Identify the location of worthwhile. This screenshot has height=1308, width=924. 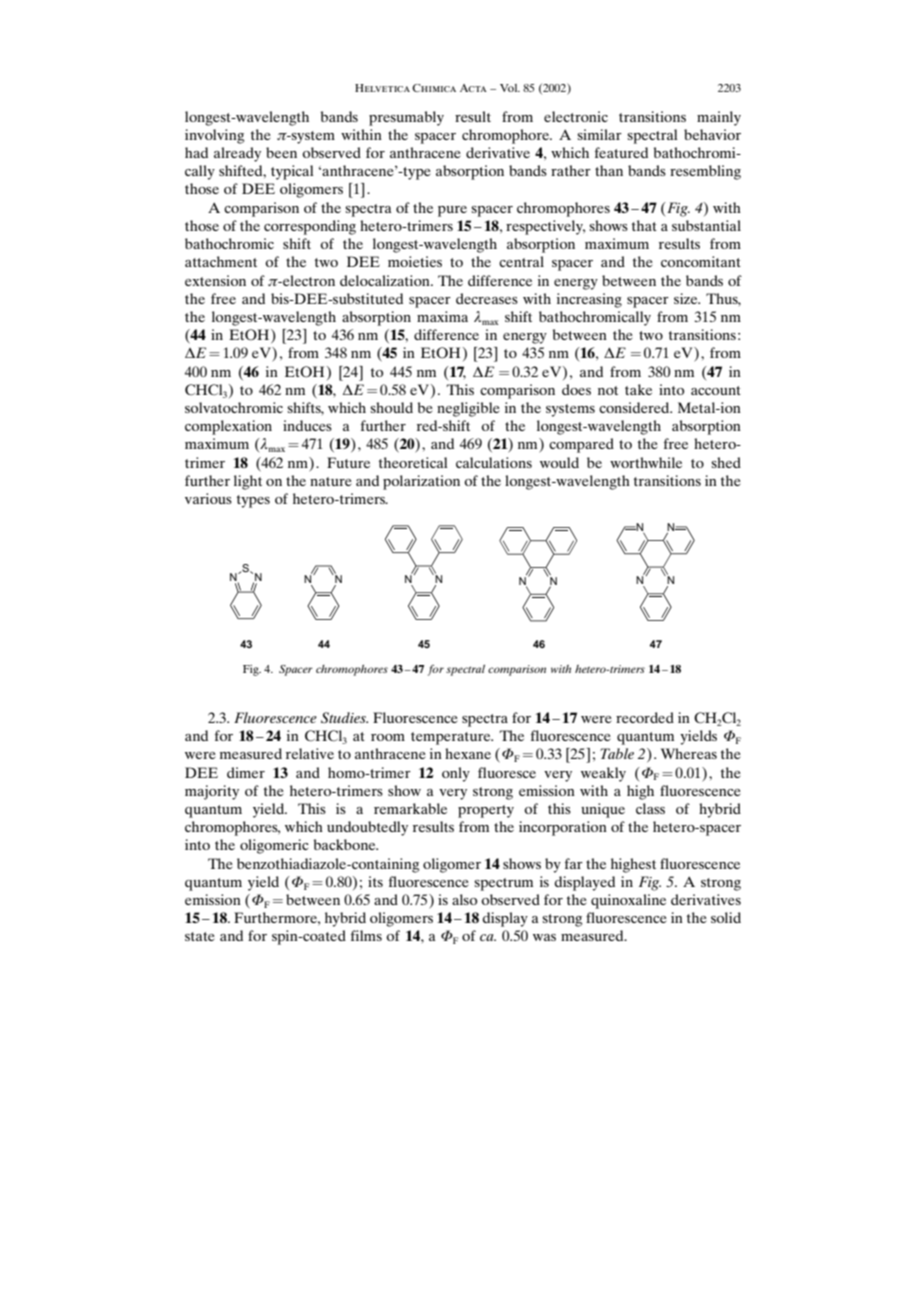
(646, 462).
